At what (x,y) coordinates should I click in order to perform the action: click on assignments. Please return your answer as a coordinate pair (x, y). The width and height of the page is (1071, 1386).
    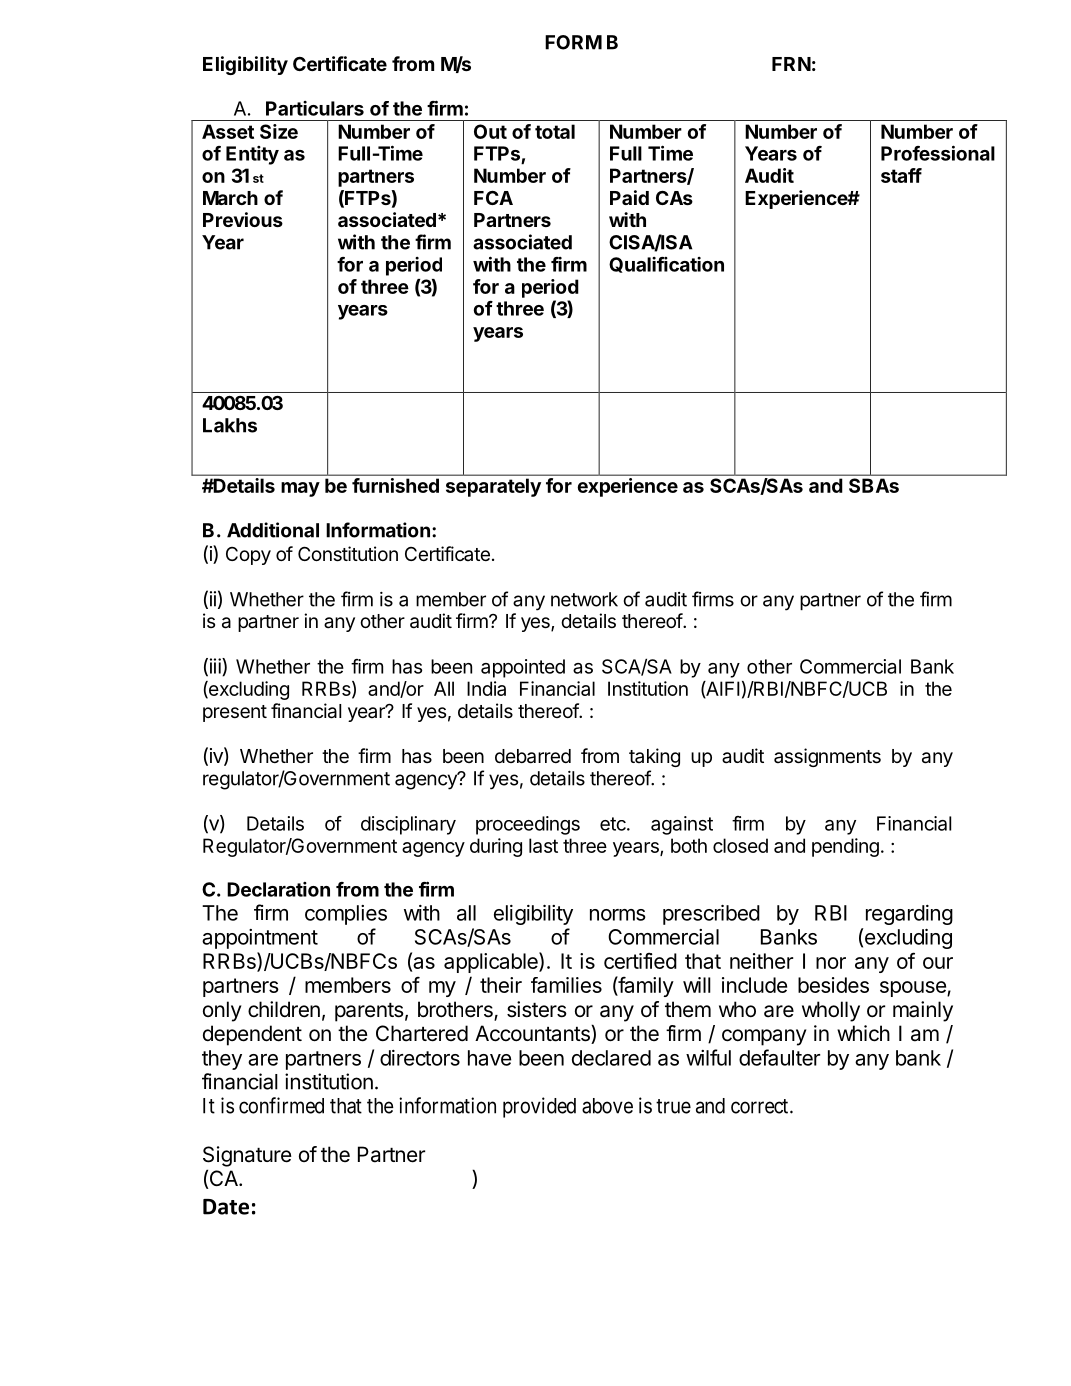
    Looking at the image, I should click on (827, 757).
